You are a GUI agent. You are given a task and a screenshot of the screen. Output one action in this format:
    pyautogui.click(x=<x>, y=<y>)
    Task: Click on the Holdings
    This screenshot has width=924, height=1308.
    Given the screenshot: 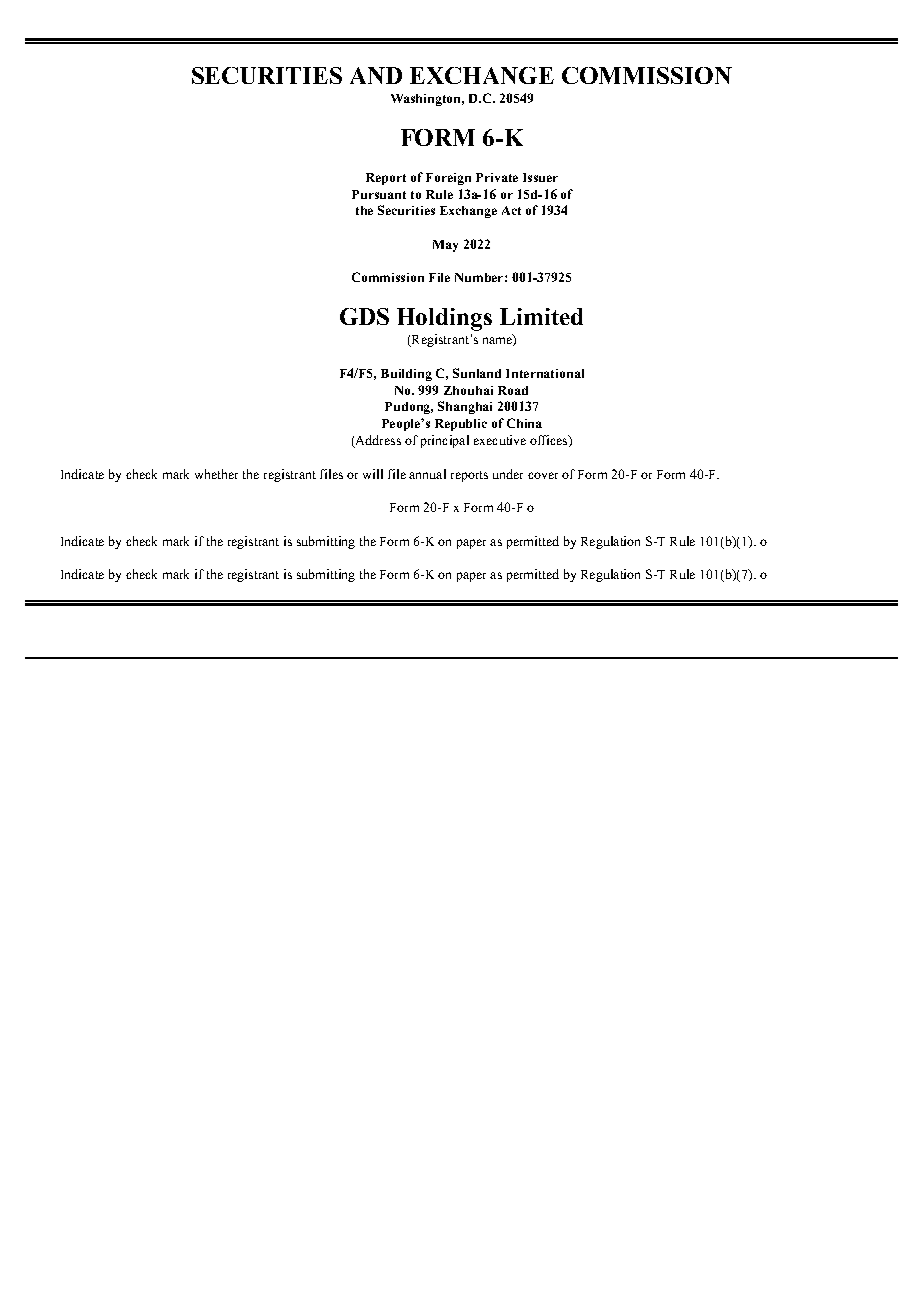 What is the action you would take?
    pyautogui.click(x=444, y=319)
